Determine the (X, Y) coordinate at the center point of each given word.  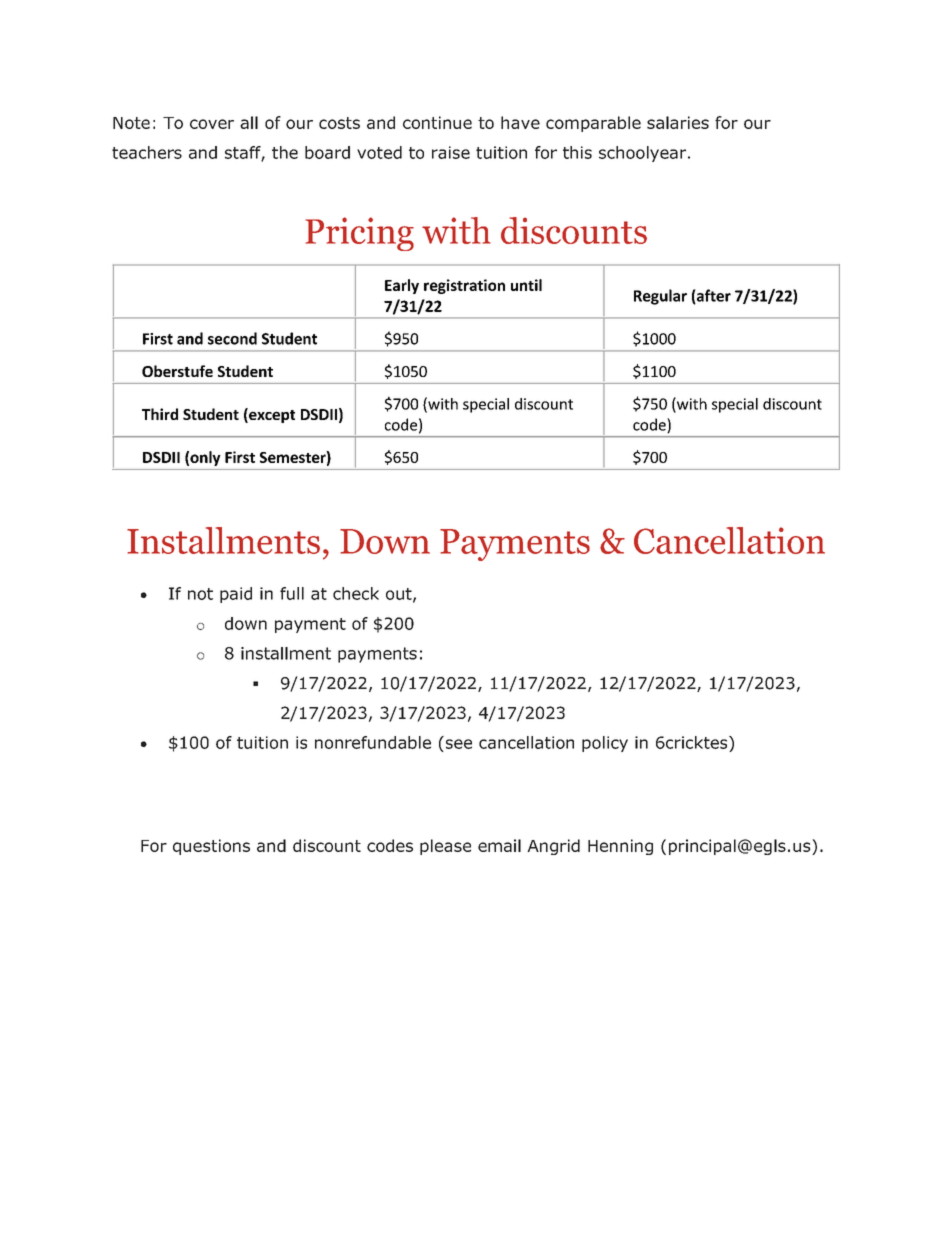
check (356, 593)
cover (212, 124)
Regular (660, 297)
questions (211, 847)
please (445, 847)
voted (379, 152)
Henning (620, 847)
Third (160, 414)
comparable (593, 124)
